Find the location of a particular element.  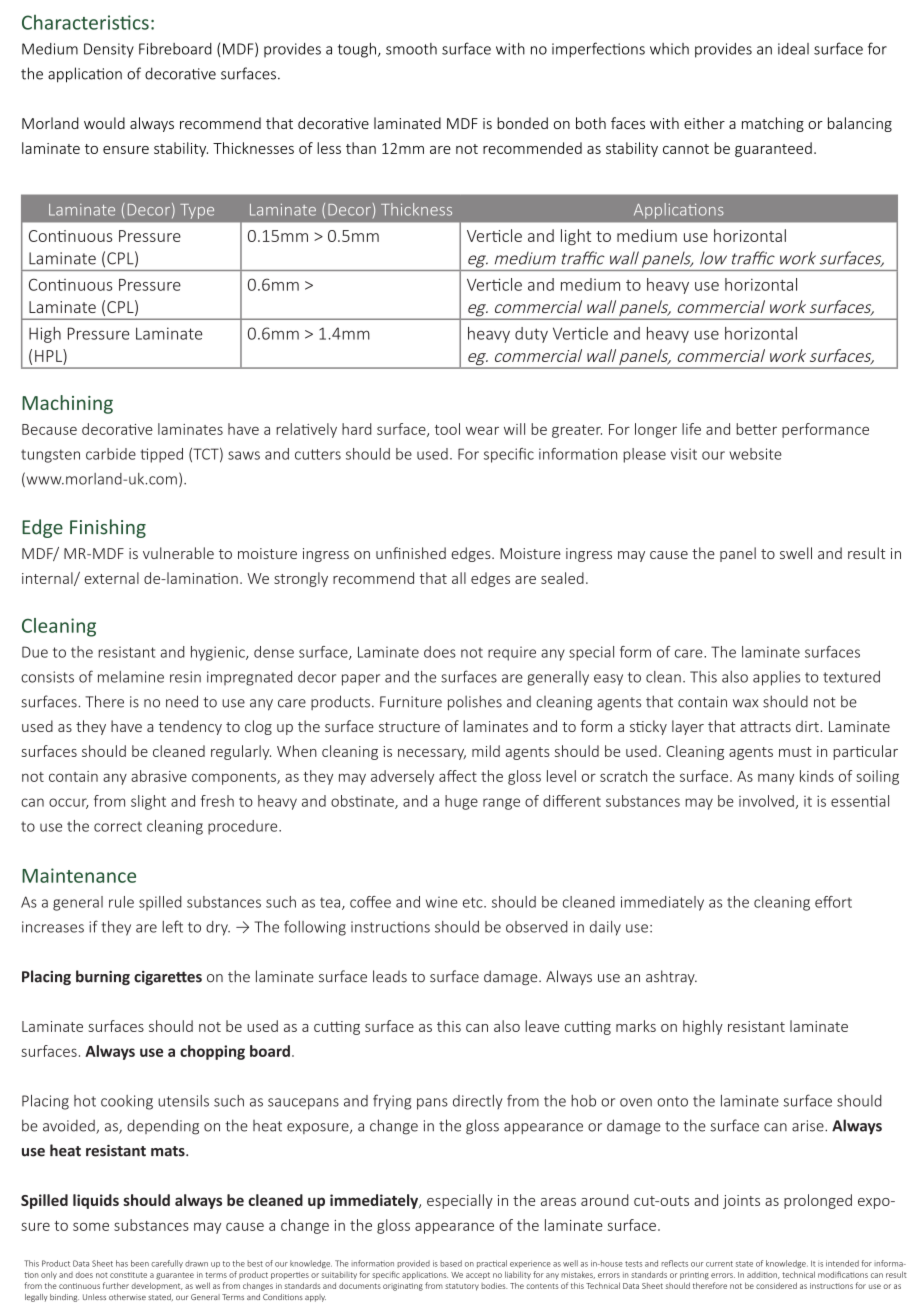

correct is located at coordinates (118, 826).
